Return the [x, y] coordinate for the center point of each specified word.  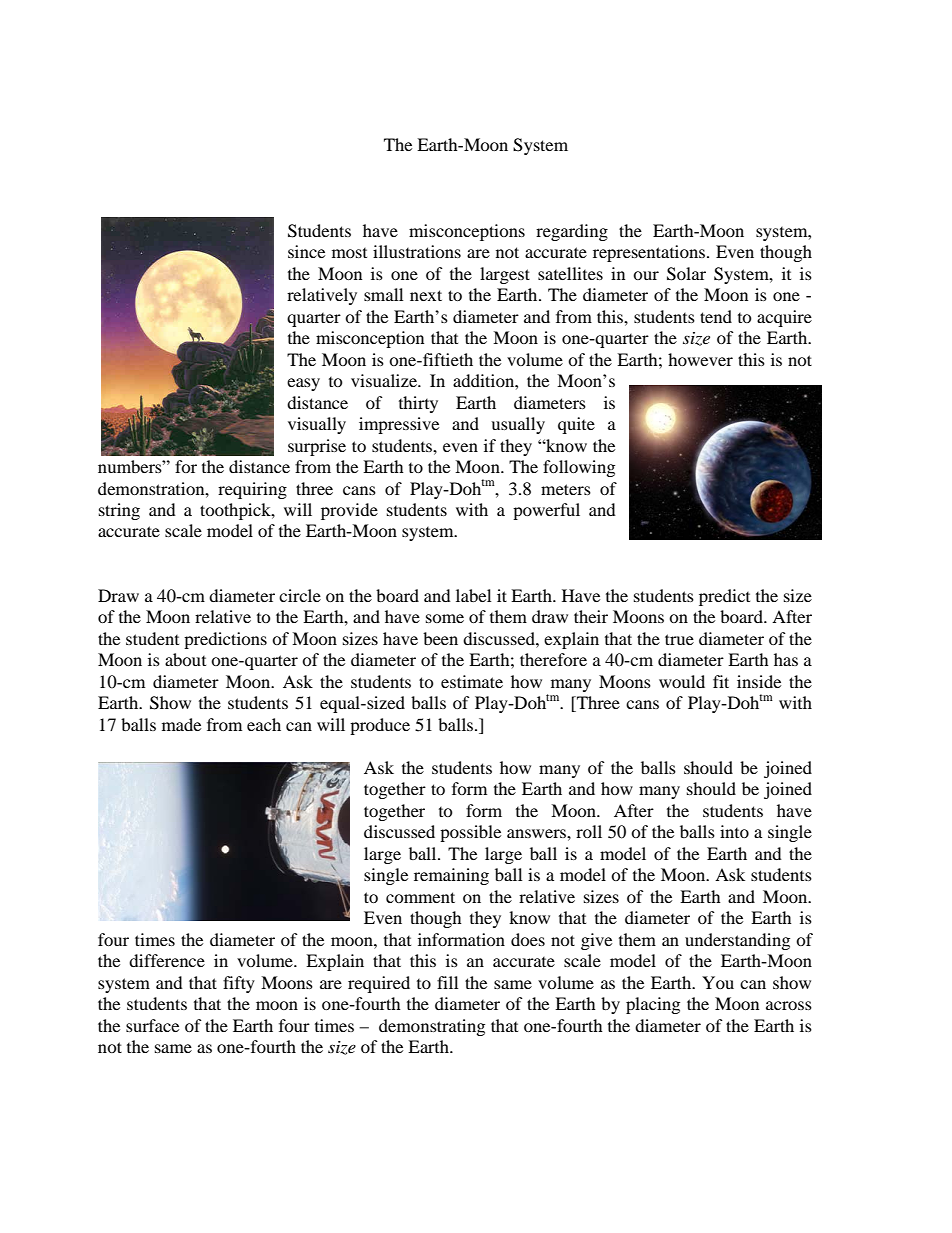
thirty [418, 404]
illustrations [417, 251]
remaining [451, 876]
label [473, 595]
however [700, 359]
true [679, 639]
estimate [472, 681]
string [119, 511]
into [734, 831]
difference [167, 960]
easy [303, 384]
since [306, 251]
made [181, 724]
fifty [239, 984]
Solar [686, 274]
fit [721, 681]
